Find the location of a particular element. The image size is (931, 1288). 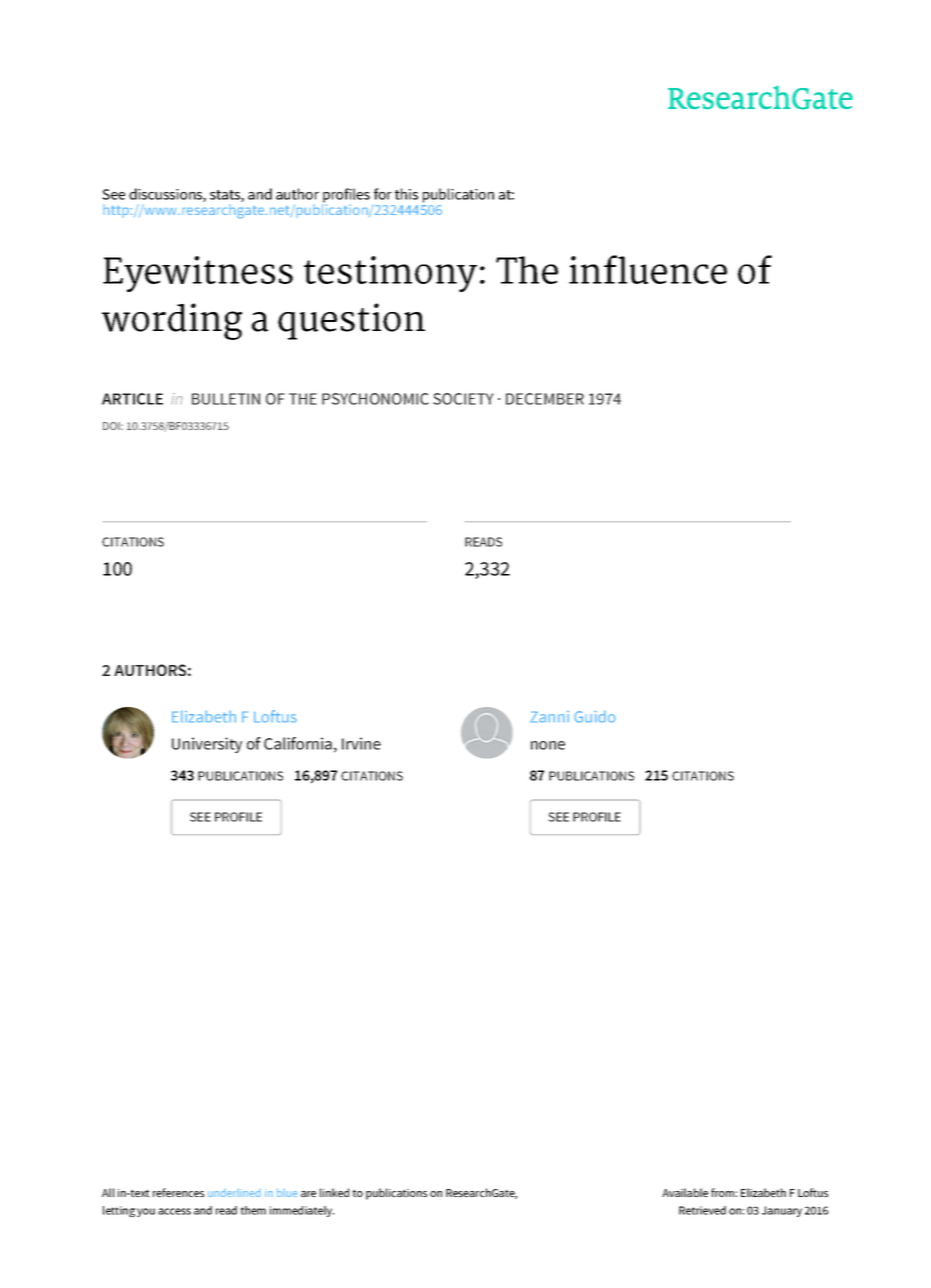

Retrieved is located at coordinates (702, 1210).
